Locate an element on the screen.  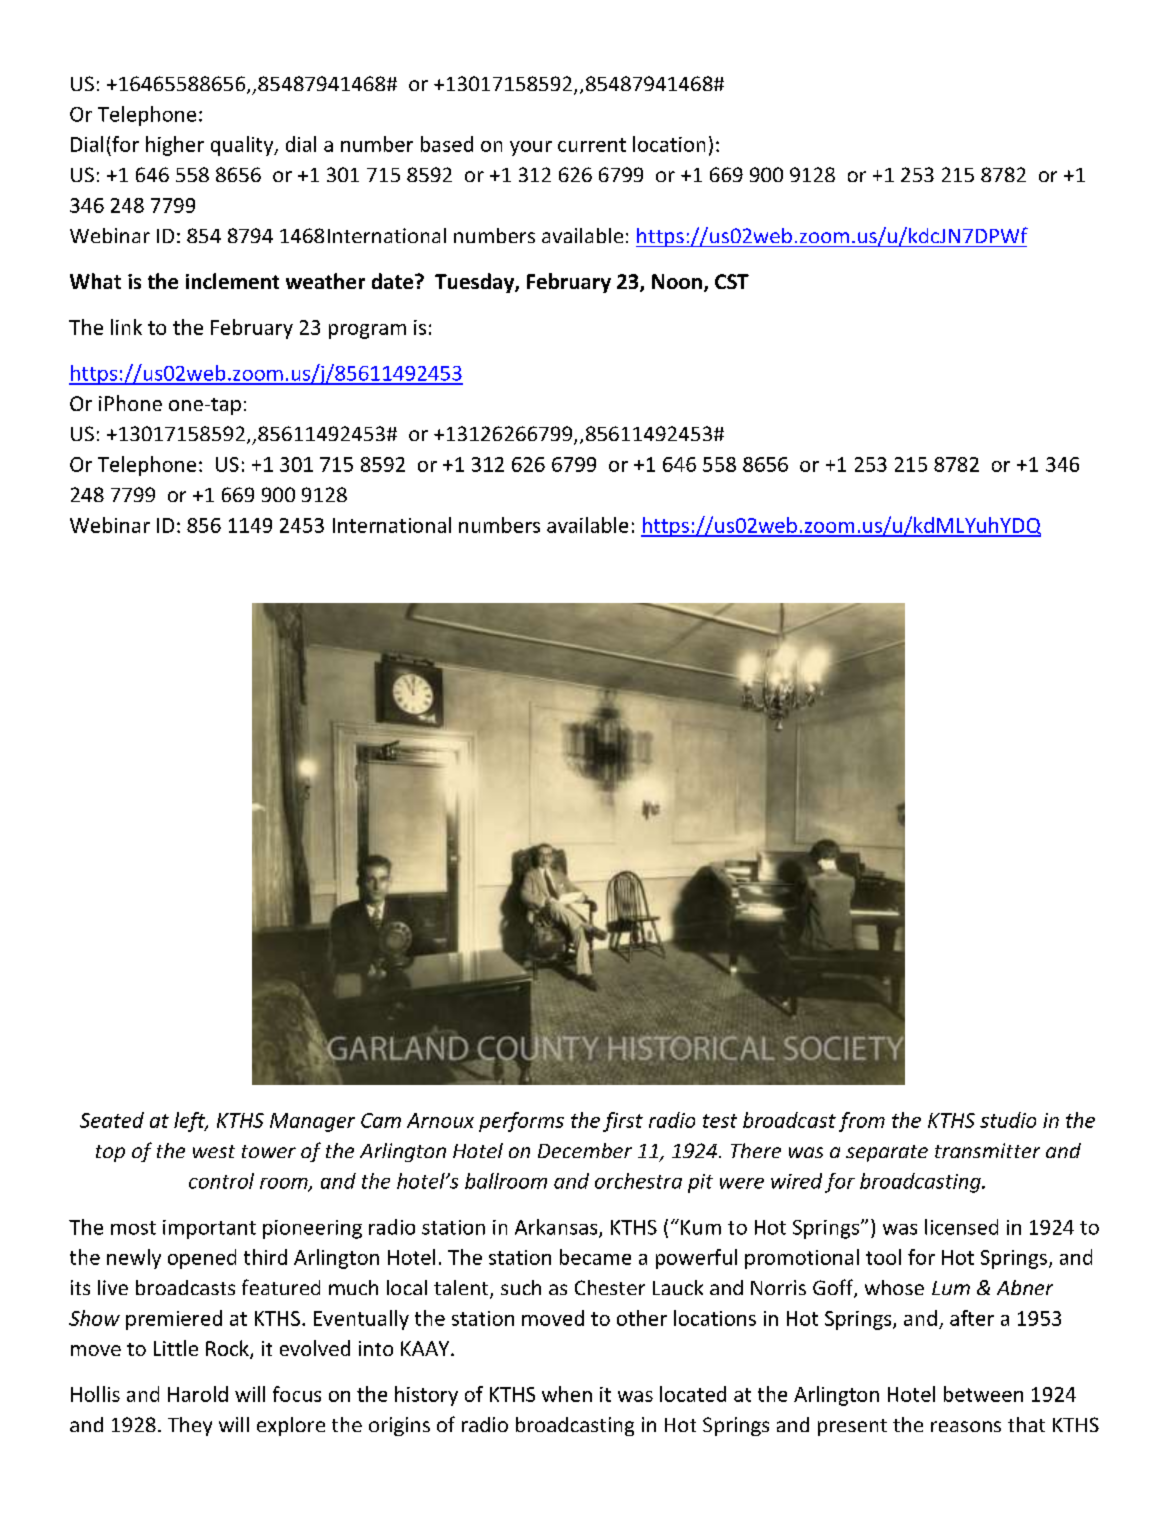
CST is located at coordinates (732, 281).
